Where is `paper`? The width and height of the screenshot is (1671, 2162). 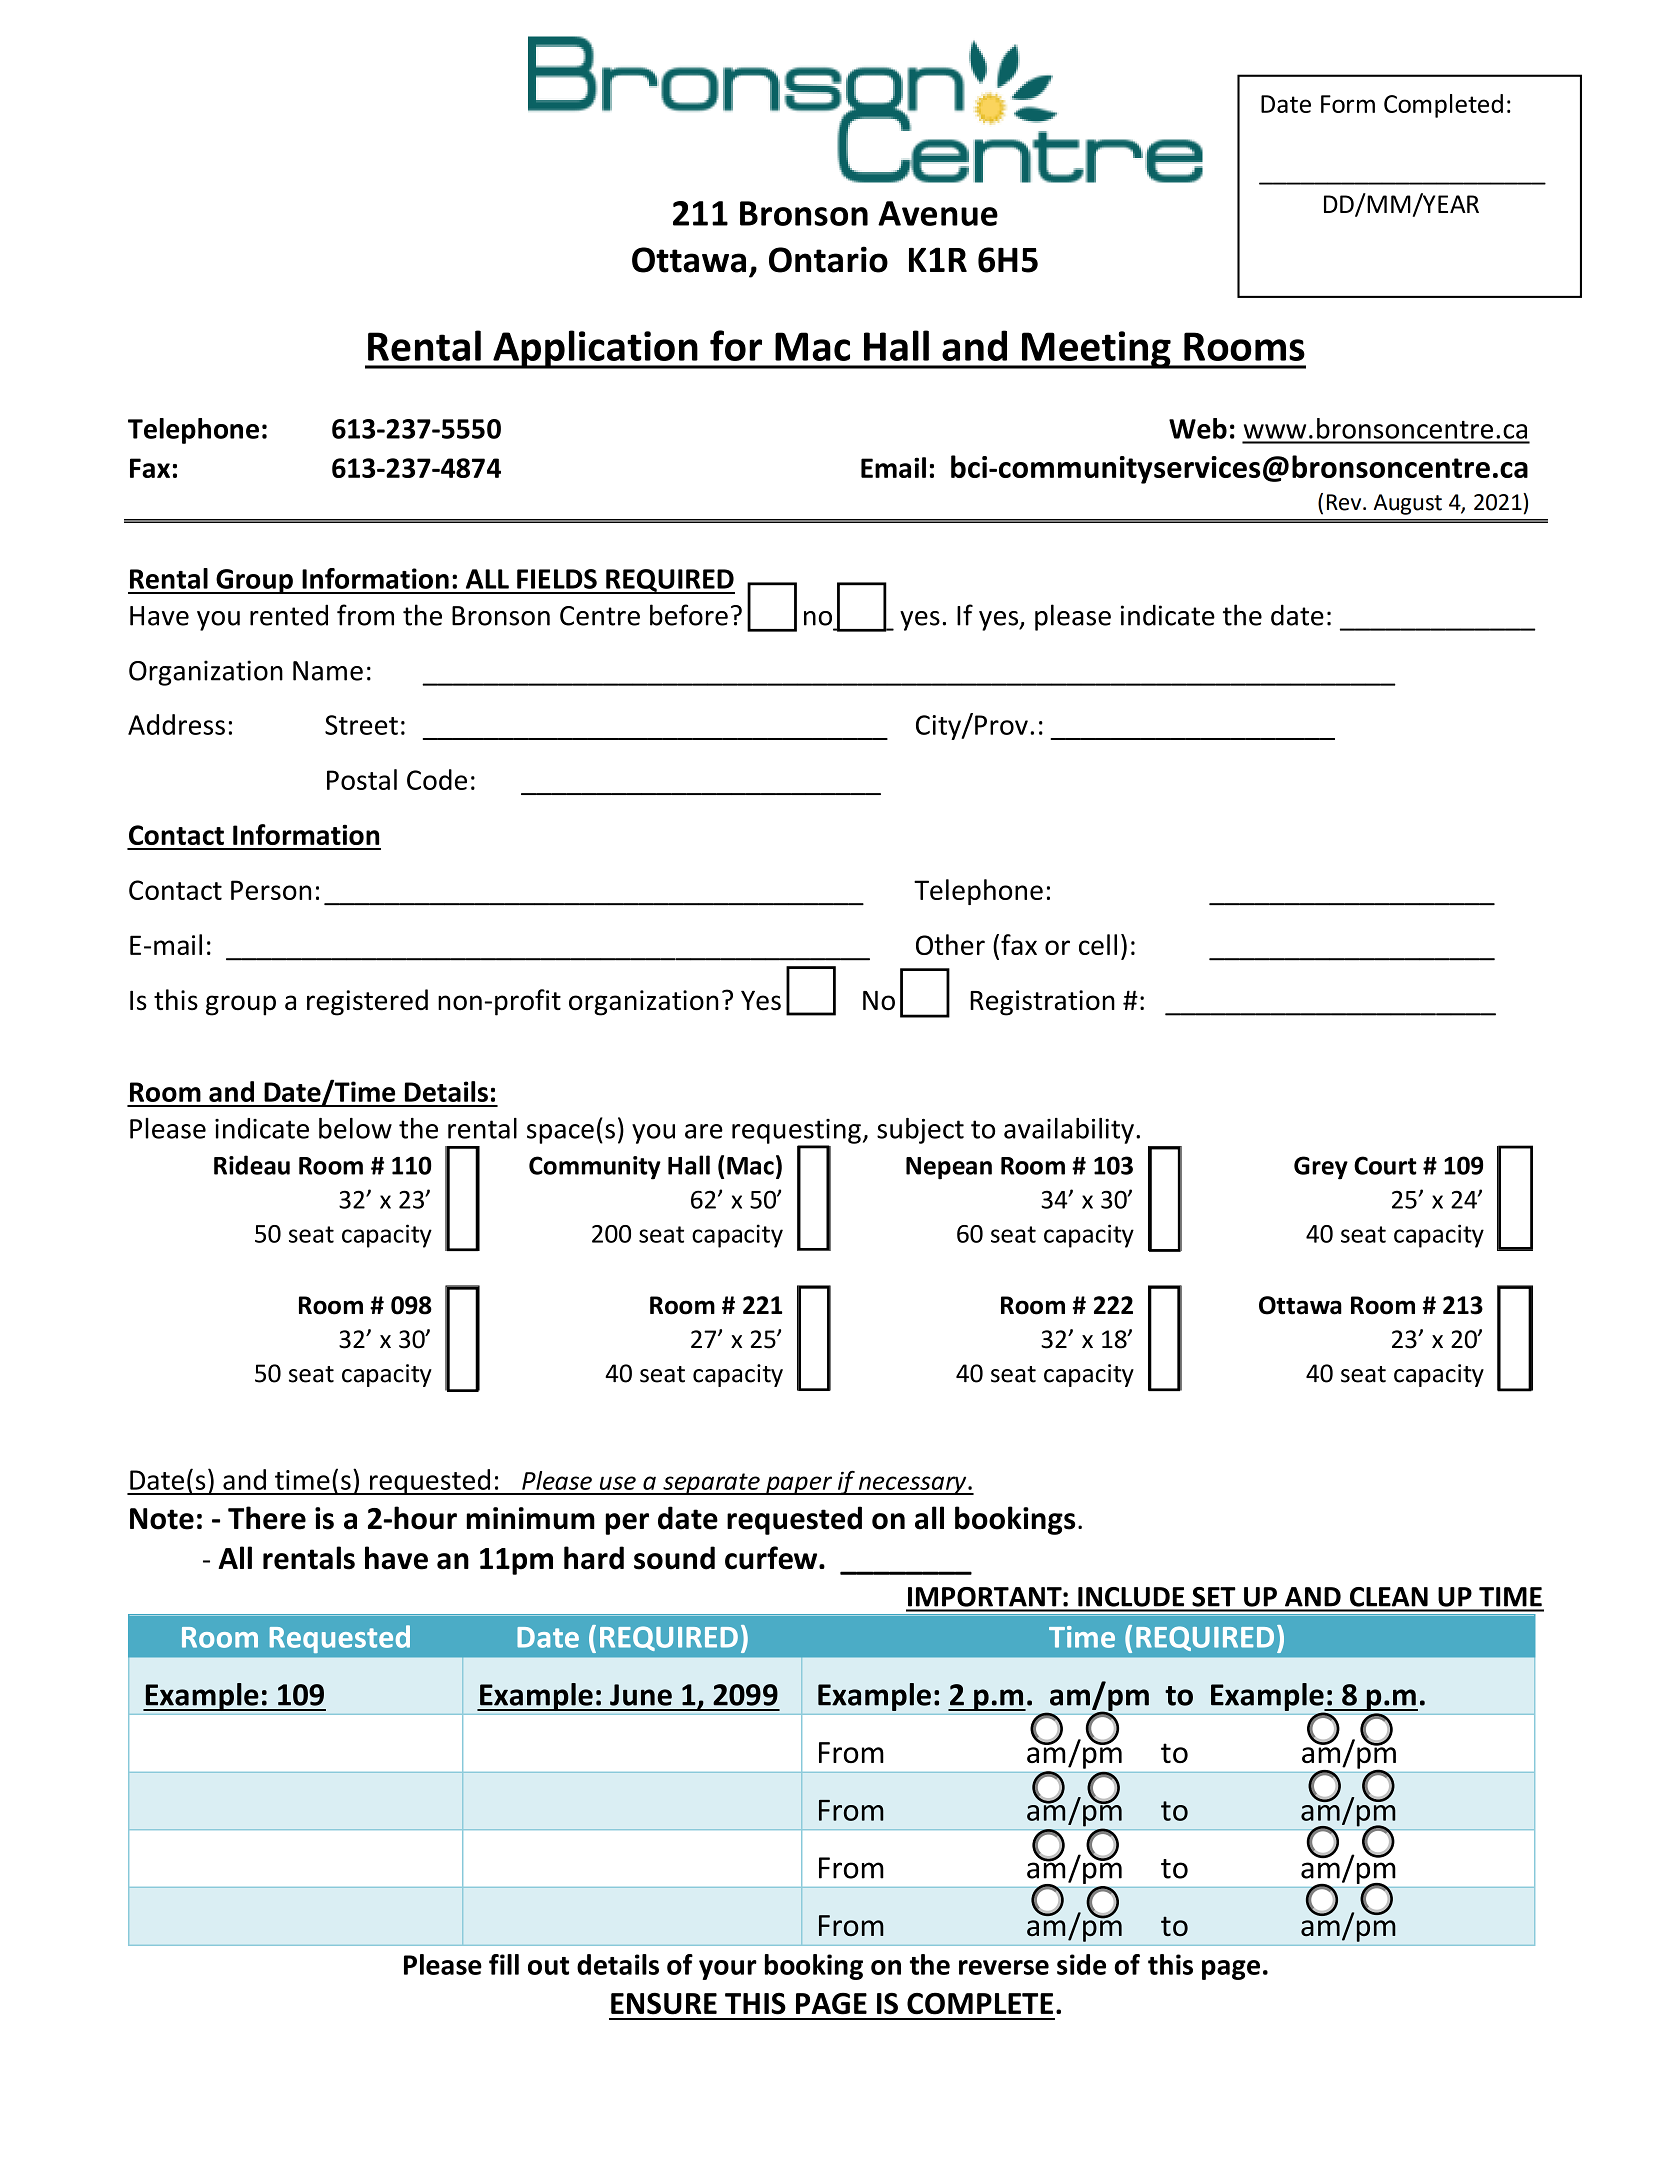 paper is located at coordinates (799, 1485).
